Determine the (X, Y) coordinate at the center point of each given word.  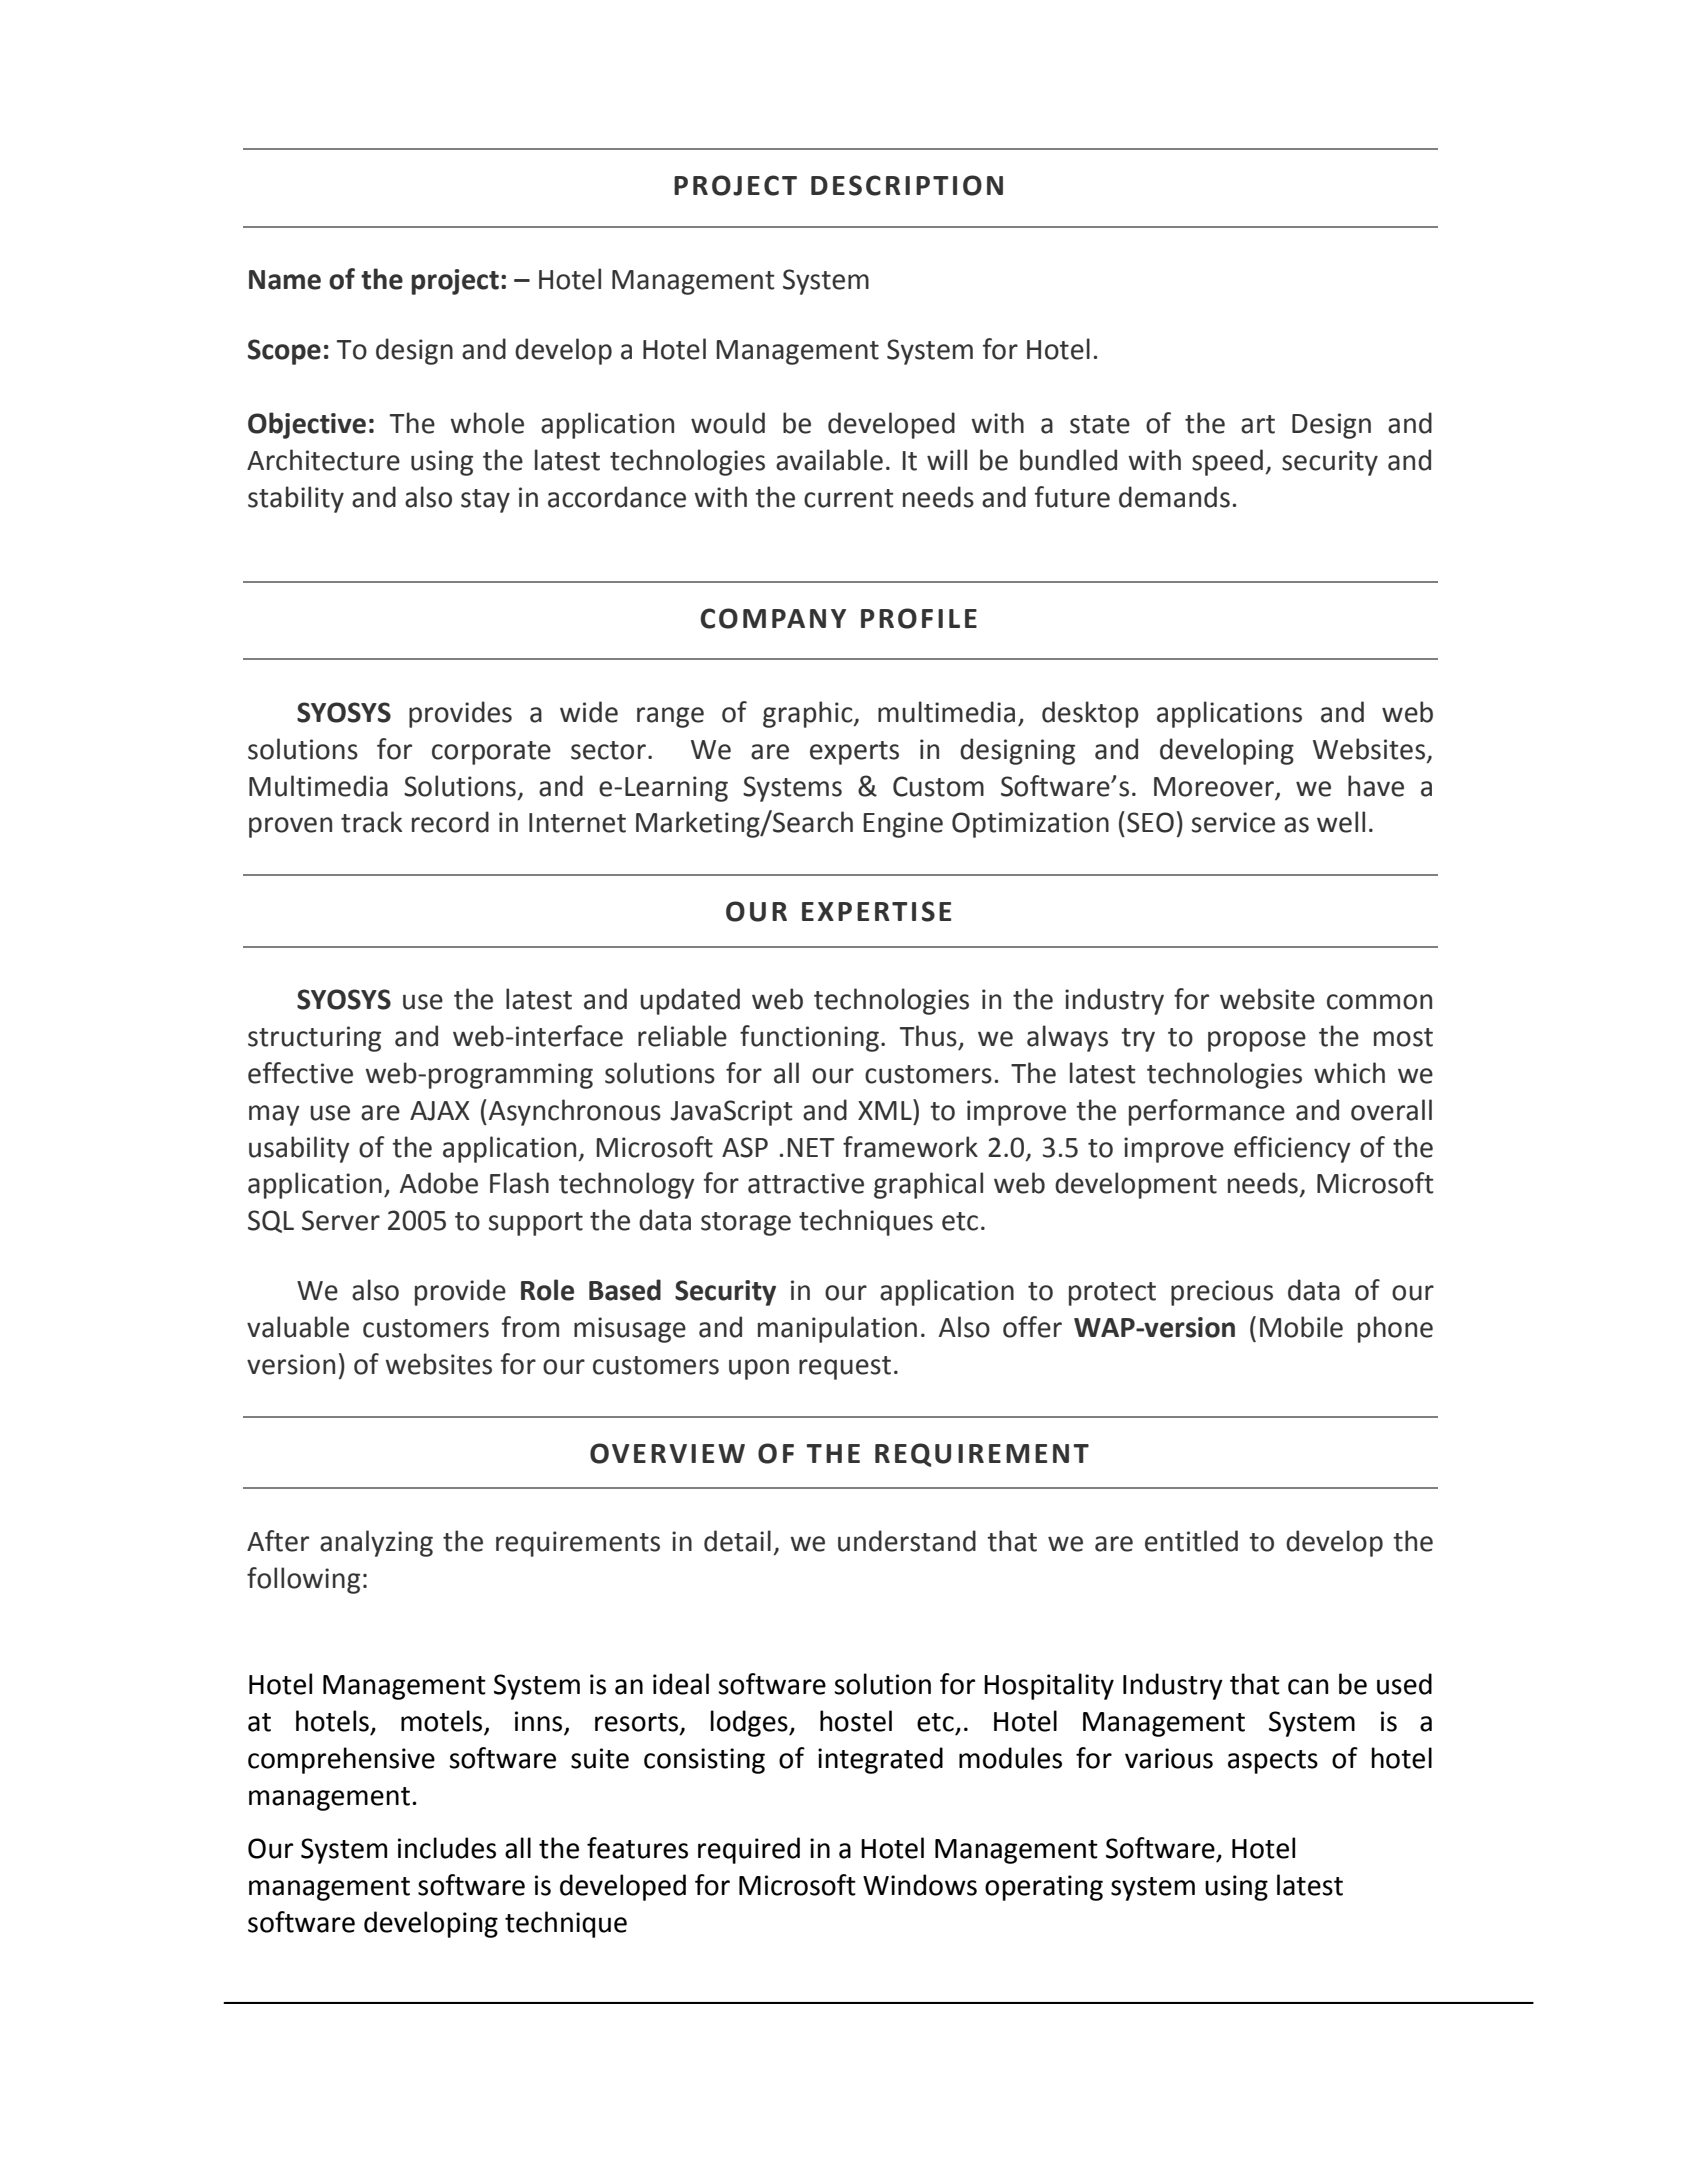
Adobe (439, 1183)
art (1258, 424)
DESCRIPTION (907, 185)
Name (285, 280)
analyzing (376, 1543)
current (849, 498)
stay (485, 501)
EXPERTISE (876, 911)
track (371, 822)
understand (907, 1541)
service (1233, 822)
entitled (1191, 1541)
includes (447, 1848)
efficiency (1292, 1149)
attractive (806, 1183)
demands (1174, 497)
